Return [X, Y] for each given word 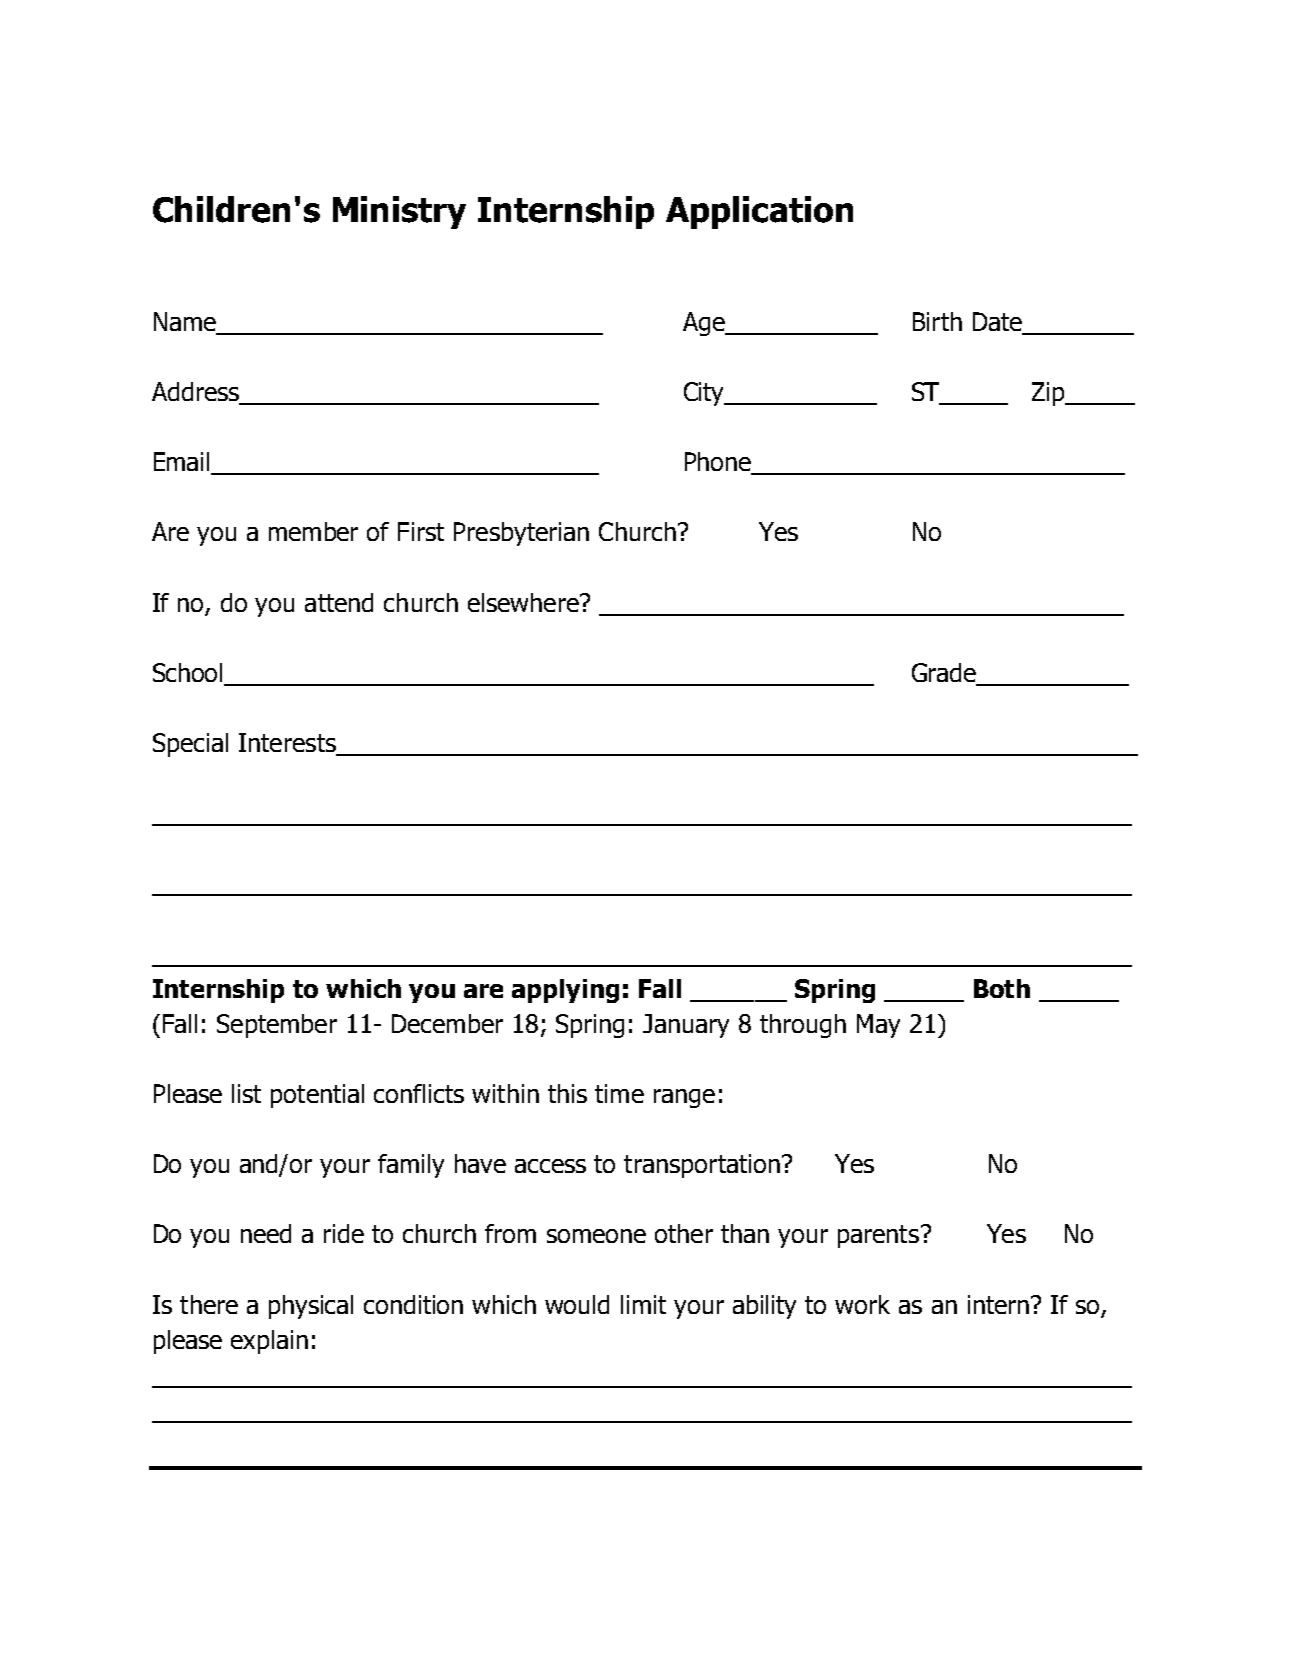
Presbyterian [521, 534]
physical [311, 1307]
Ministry [399, 212]
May [878, 1026]
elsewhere [524, 602]
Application [759, 212]
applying [565, 991]
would [577, 1304]
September [277, 1026]
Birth [937, 321]
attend [339, 602]
